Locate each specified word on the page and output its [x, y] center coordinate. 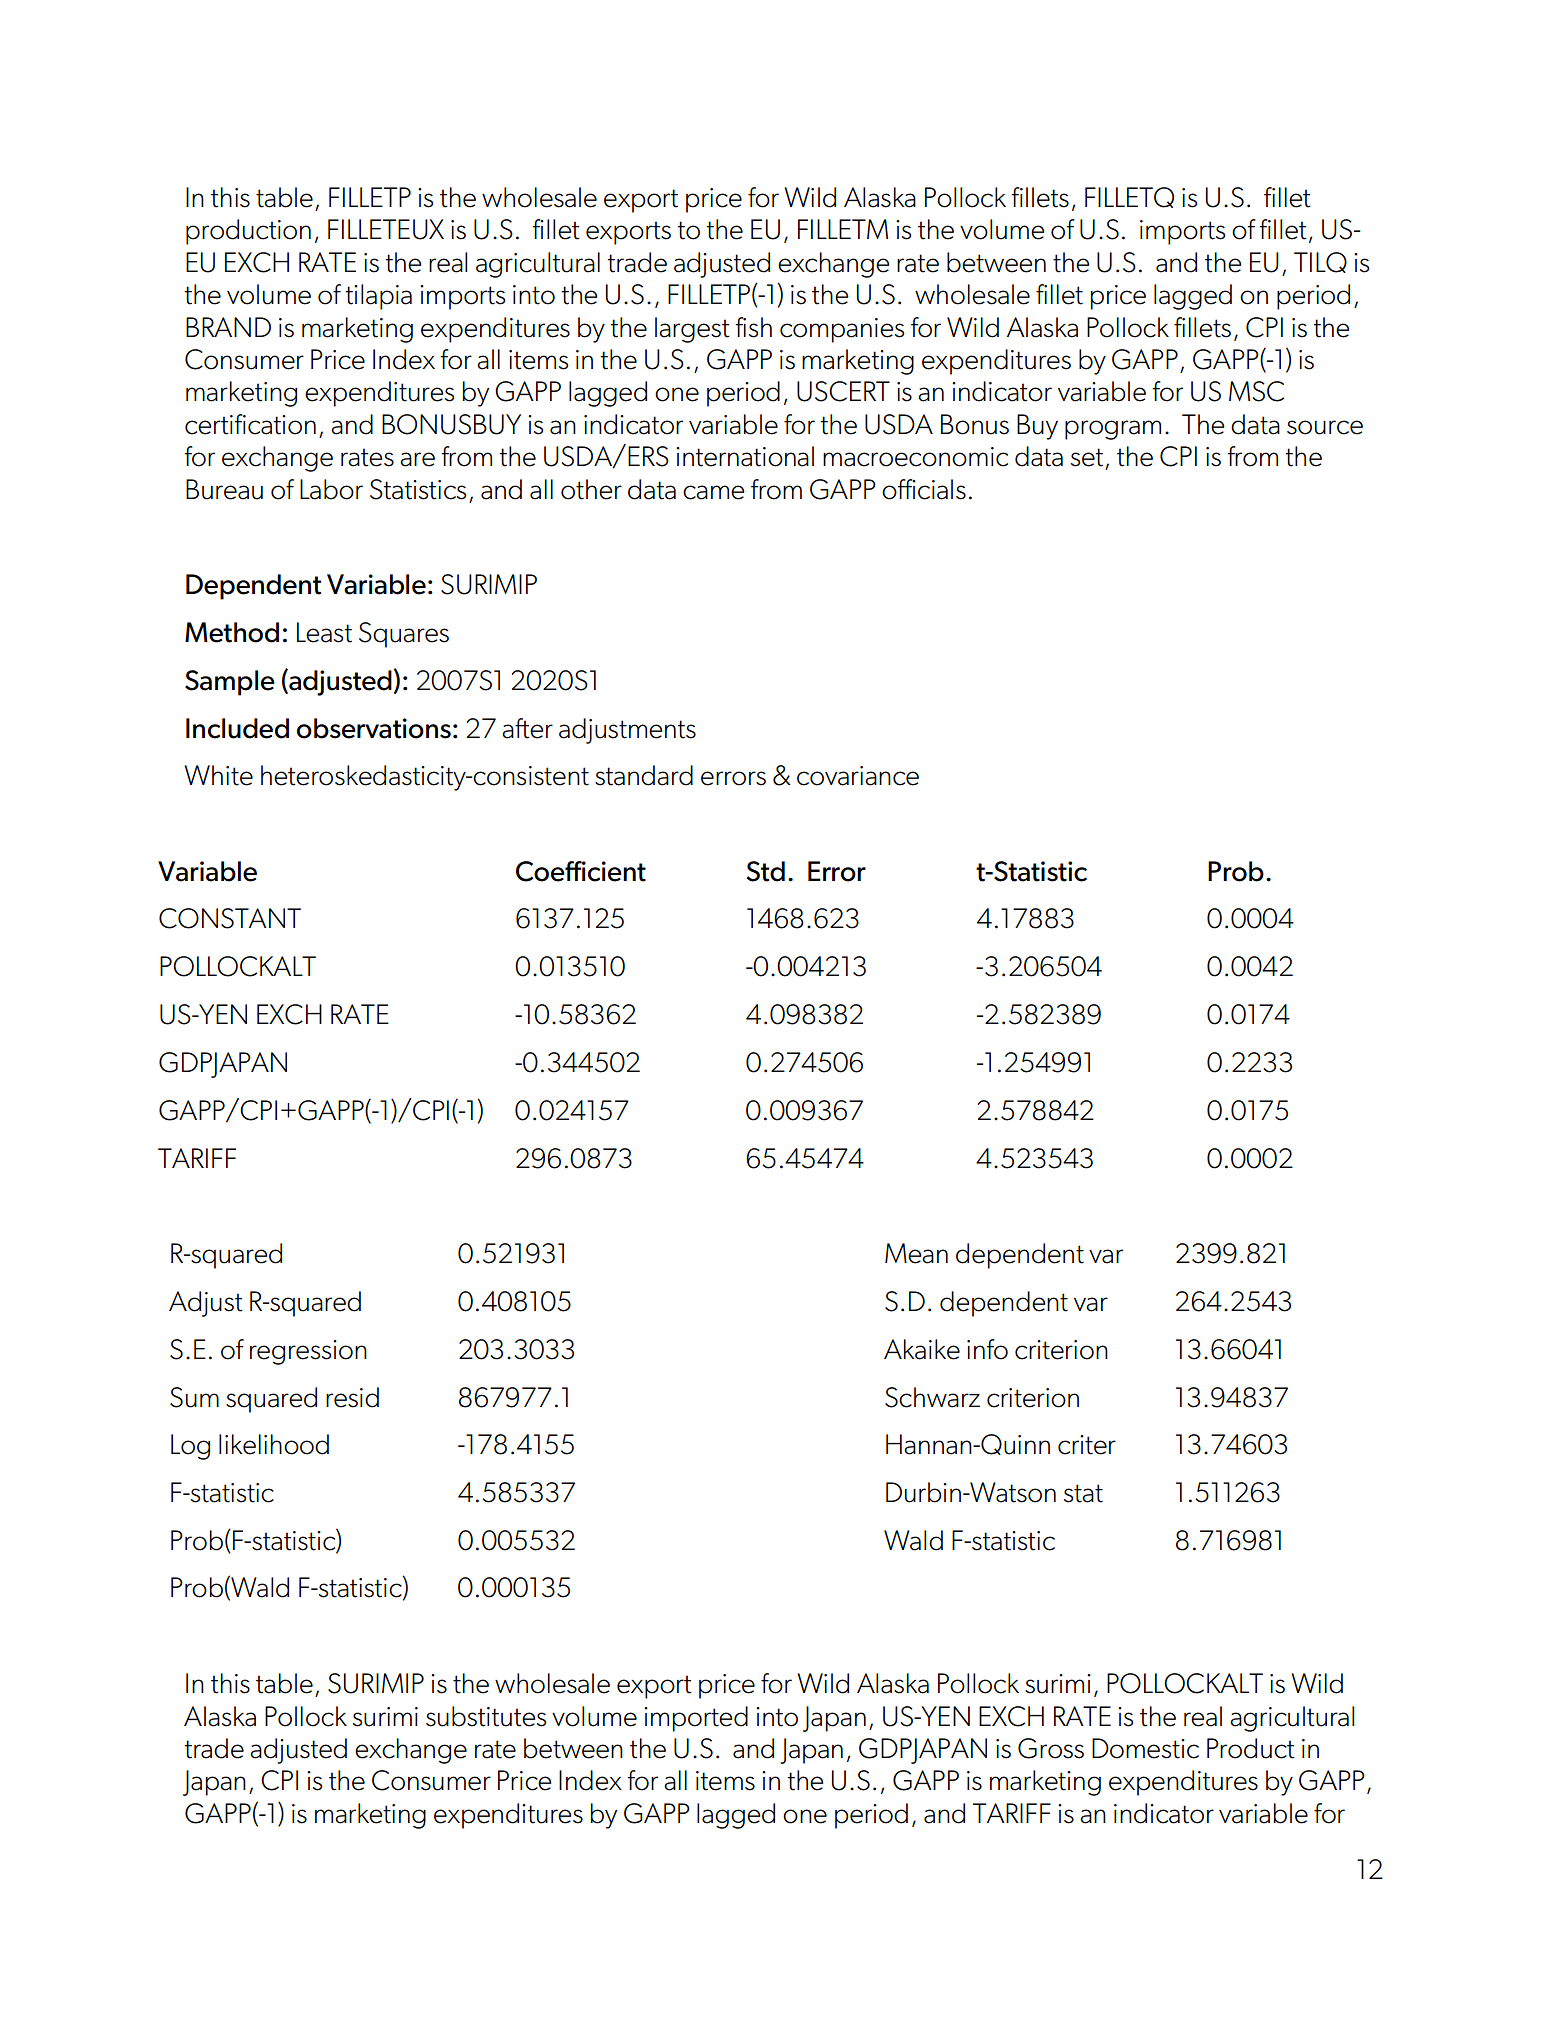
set [1087, 457]
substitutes [486, 1716]
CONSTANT [230, 918]
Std [766, 871]
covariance [858, 776]
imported [696, 1719]
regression [308, 1352]
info [987, 1349]
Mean [916, 1253]
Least [324, 632]
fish [753, 327]
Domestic [1145, 1748]
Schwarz [932, 1397]
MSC [1256, 391]
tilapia [378, 297]
